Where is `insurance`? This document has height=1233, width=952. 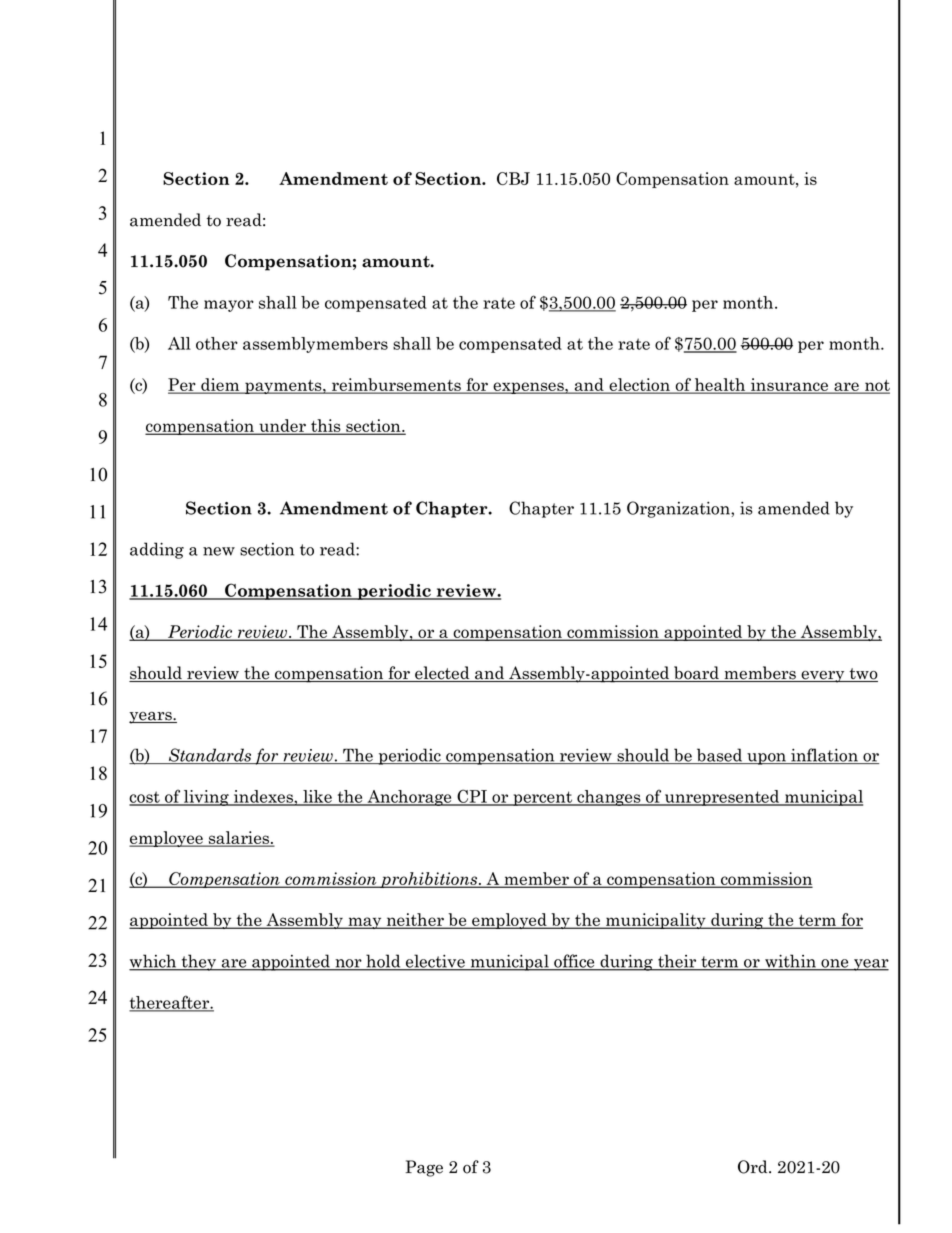
insurance is located at coordinates (790, 385).
